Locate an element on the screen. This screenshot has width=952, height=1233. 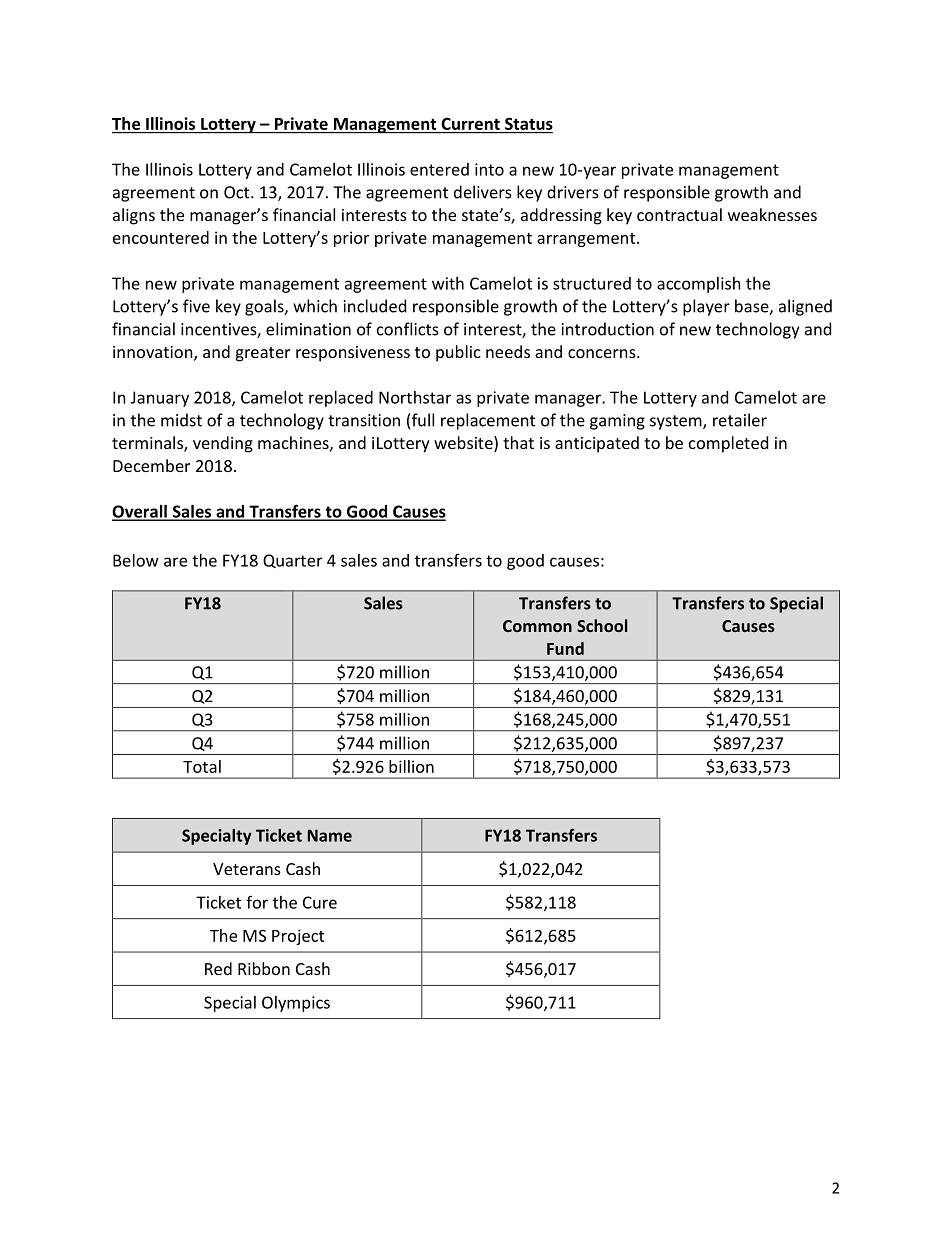
Project is located at coordinates (298, 937).
